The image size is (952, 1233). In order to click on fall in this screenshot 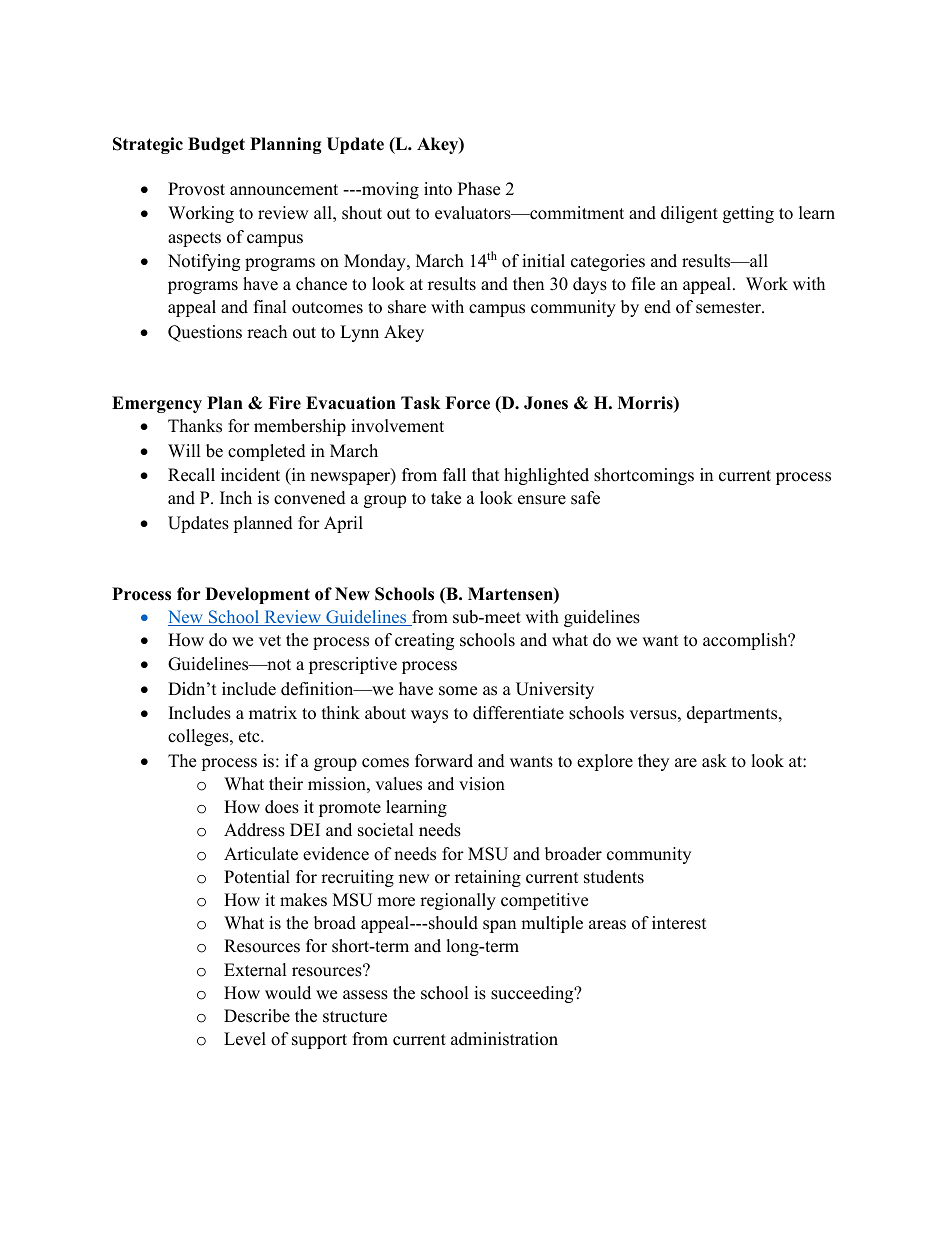, I will do `click(454, 474)`.
